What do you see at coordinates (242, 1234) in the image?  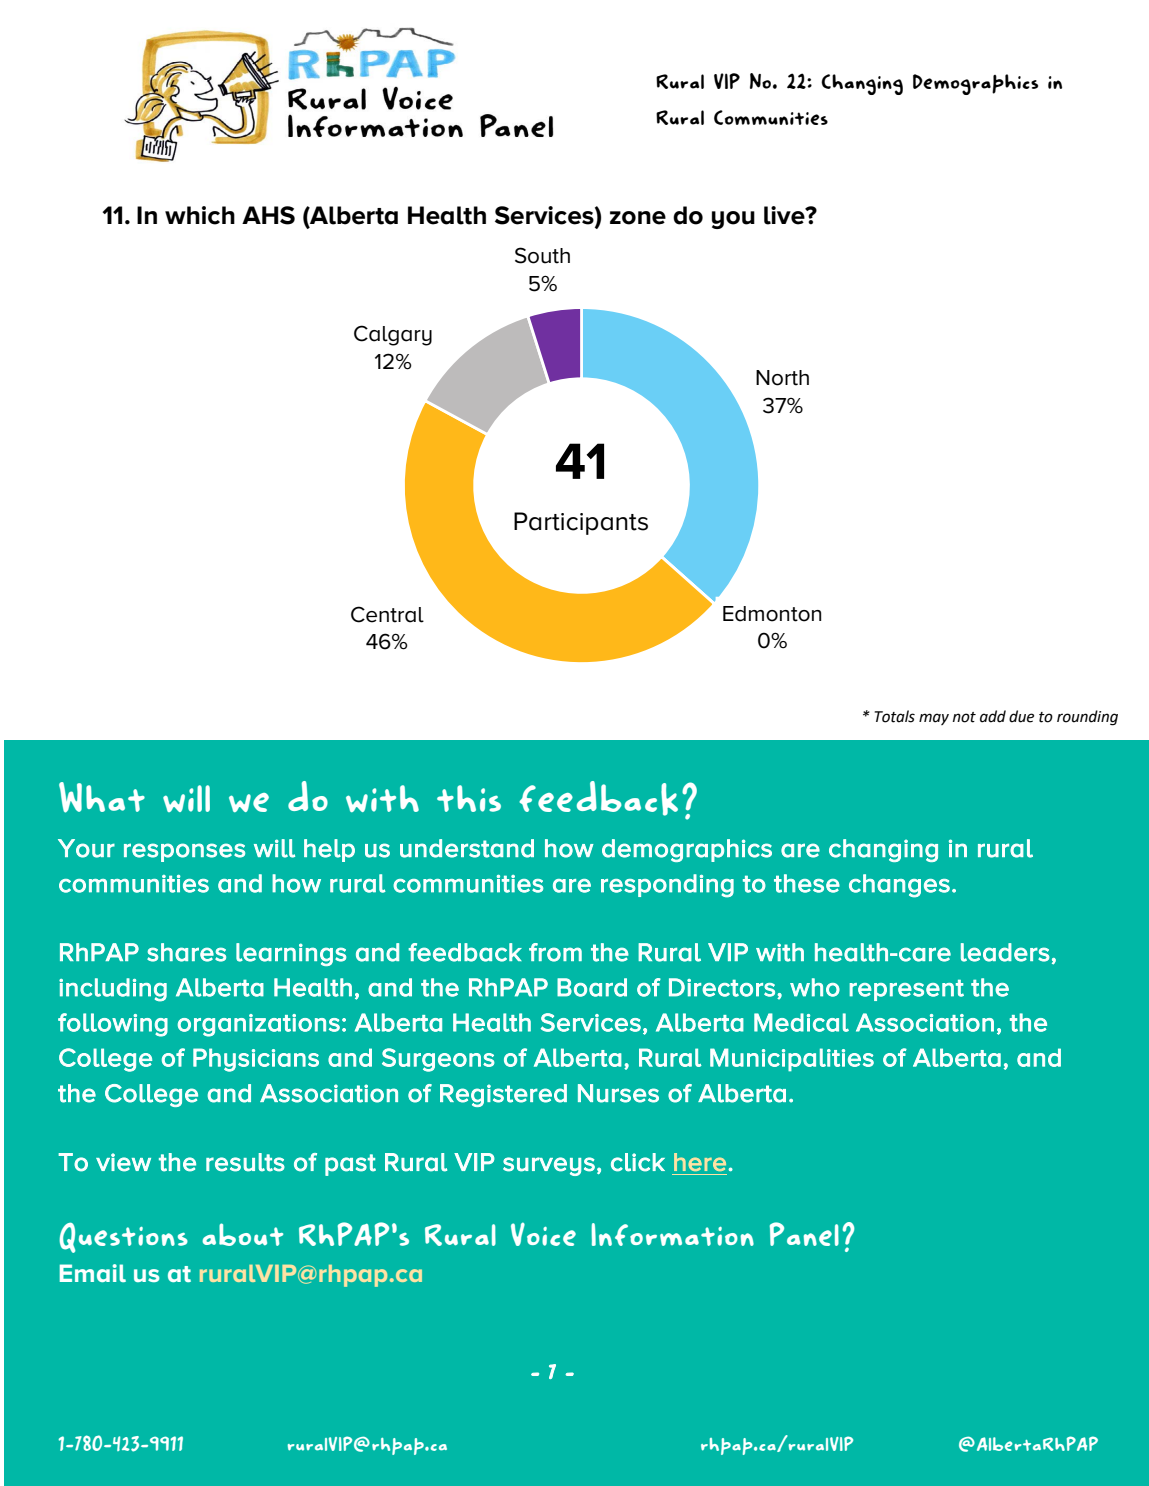 I see `about` at bounding box center [242, 1234].
